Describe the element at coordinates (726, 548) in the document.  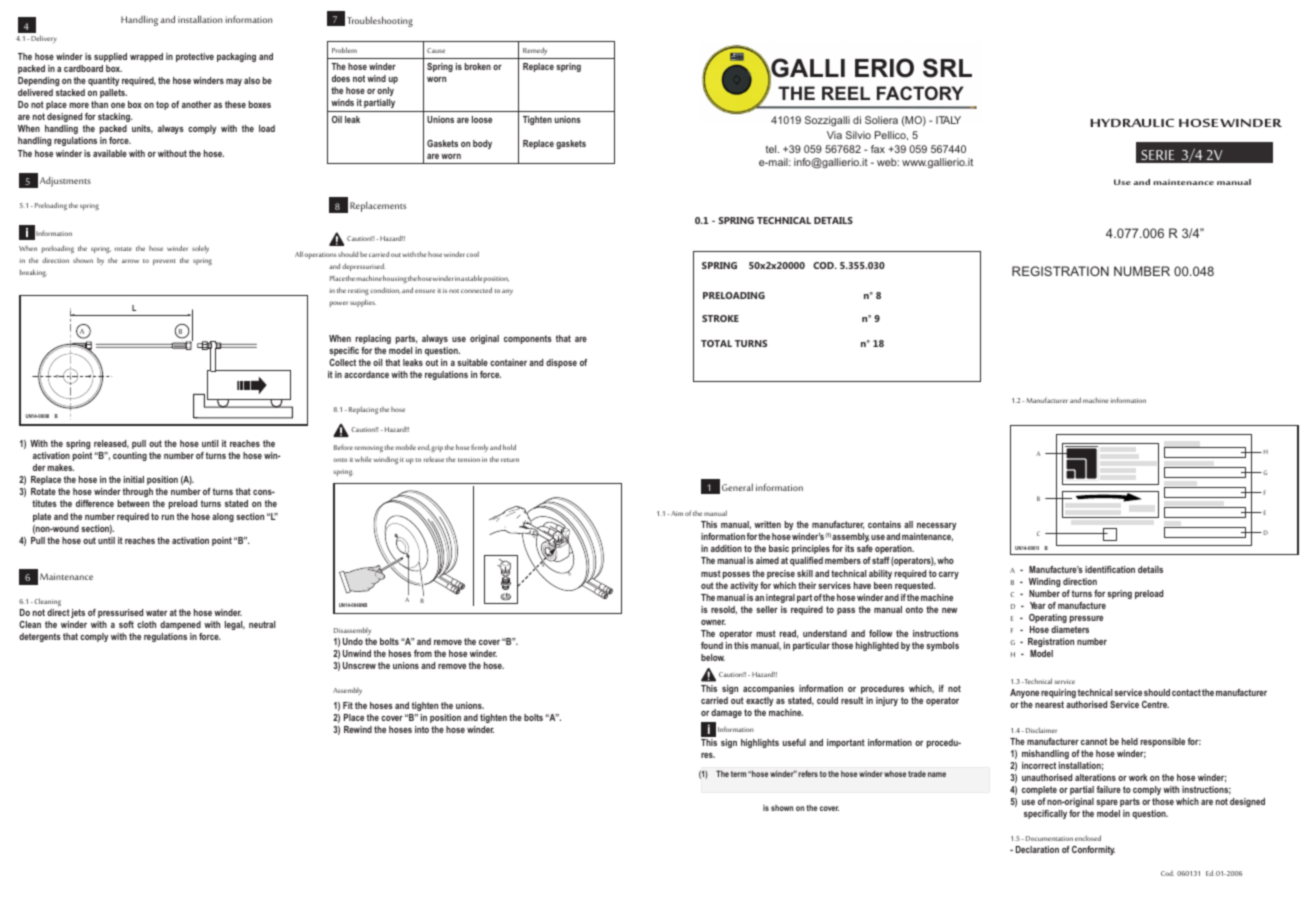
I see `addition` at that location.
